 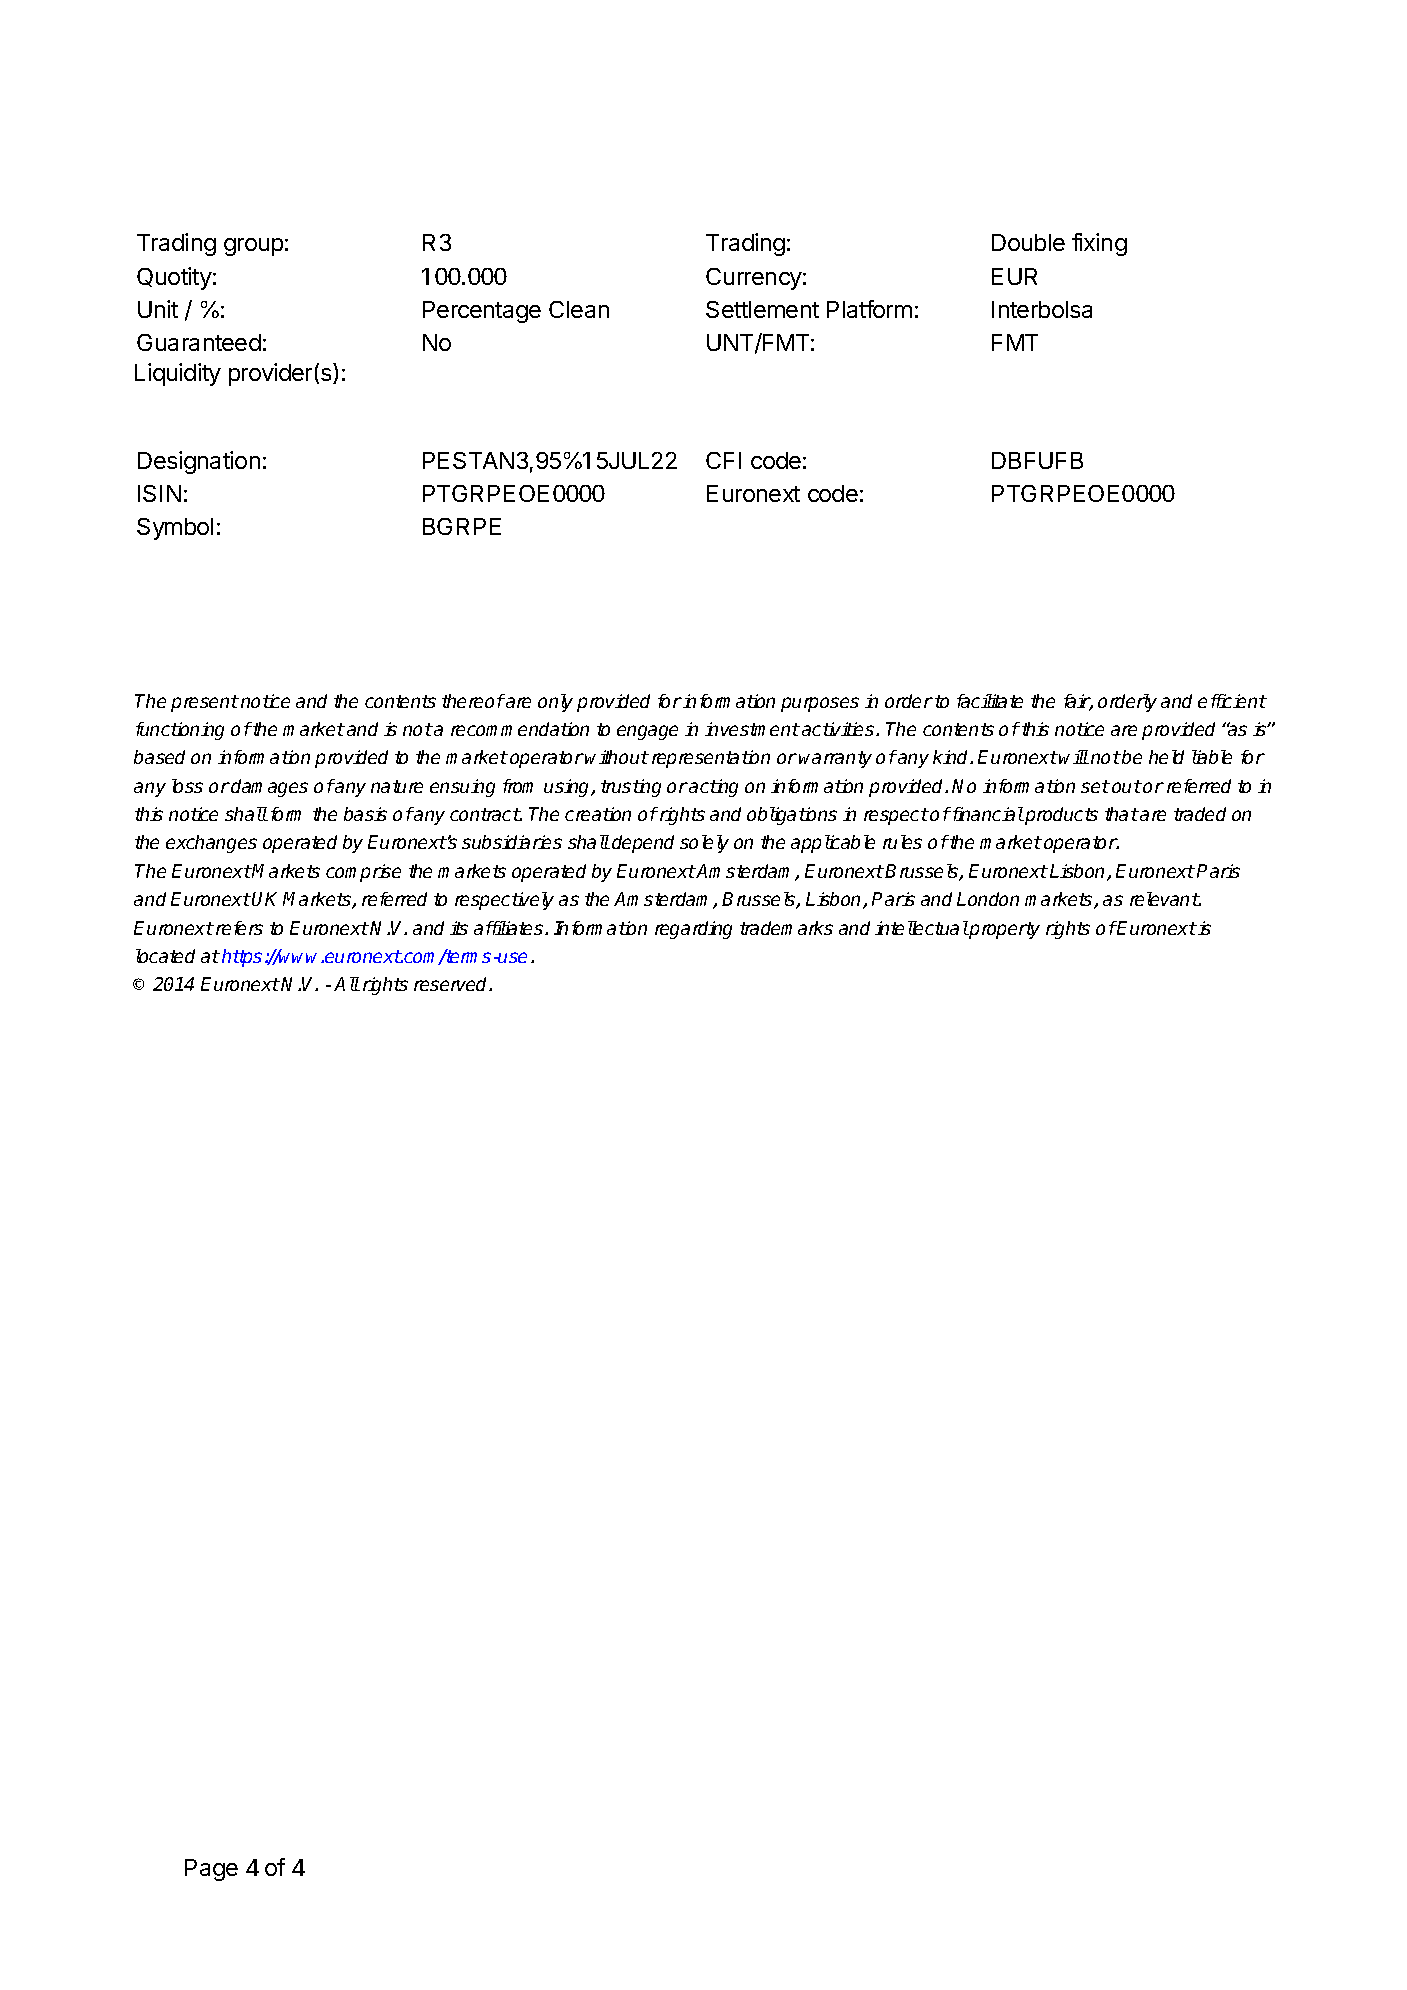 I want to click on group, so click(x=253, y=247).
